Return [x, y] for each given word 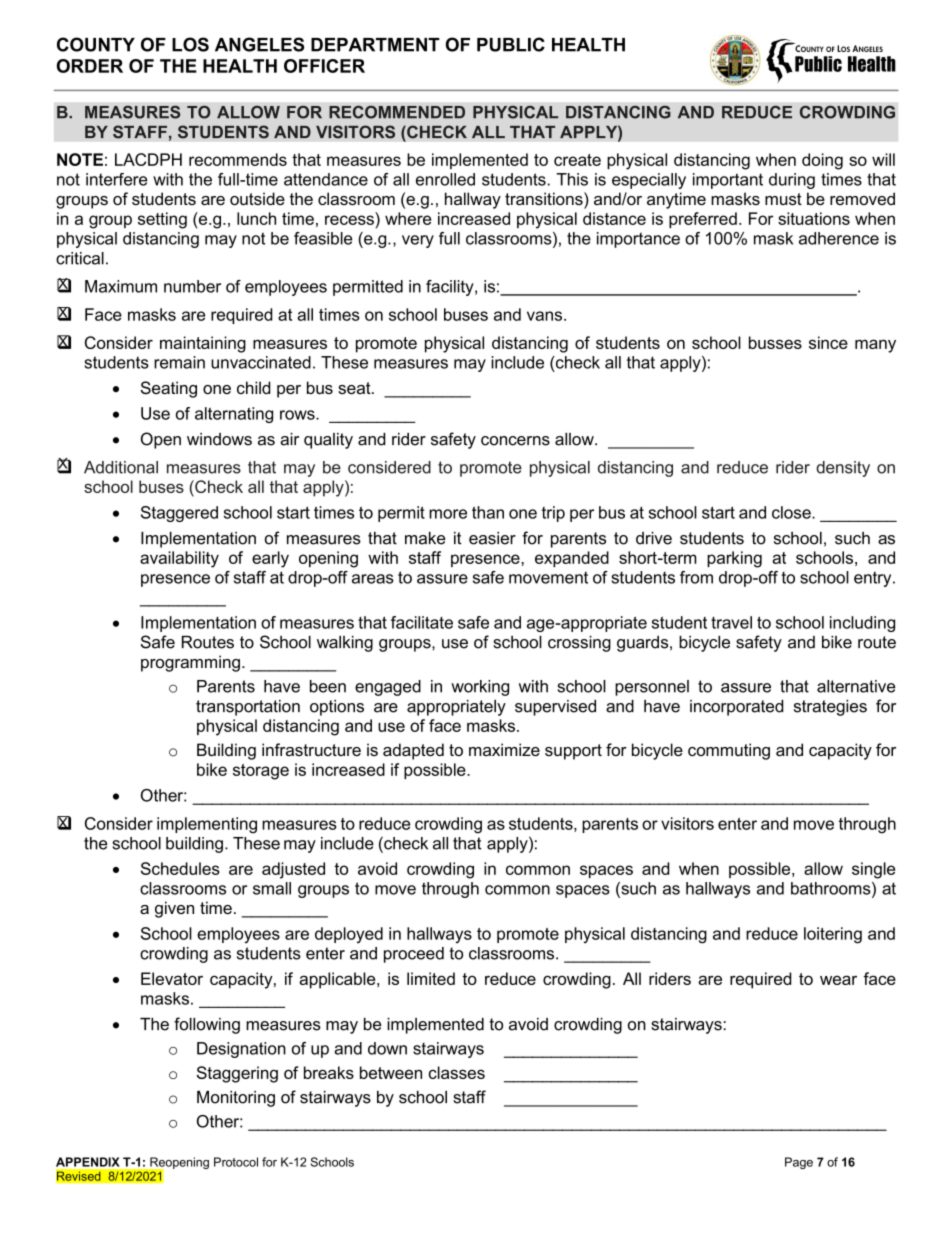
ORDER [90, 66]
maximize [504, 749]
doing [822, 161]
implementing [207, 825]
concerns [515, 441]
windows [219, 439]
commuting [729, 751]
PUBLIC [511, 44]
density [843, 469]
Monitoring [236, 1099]
